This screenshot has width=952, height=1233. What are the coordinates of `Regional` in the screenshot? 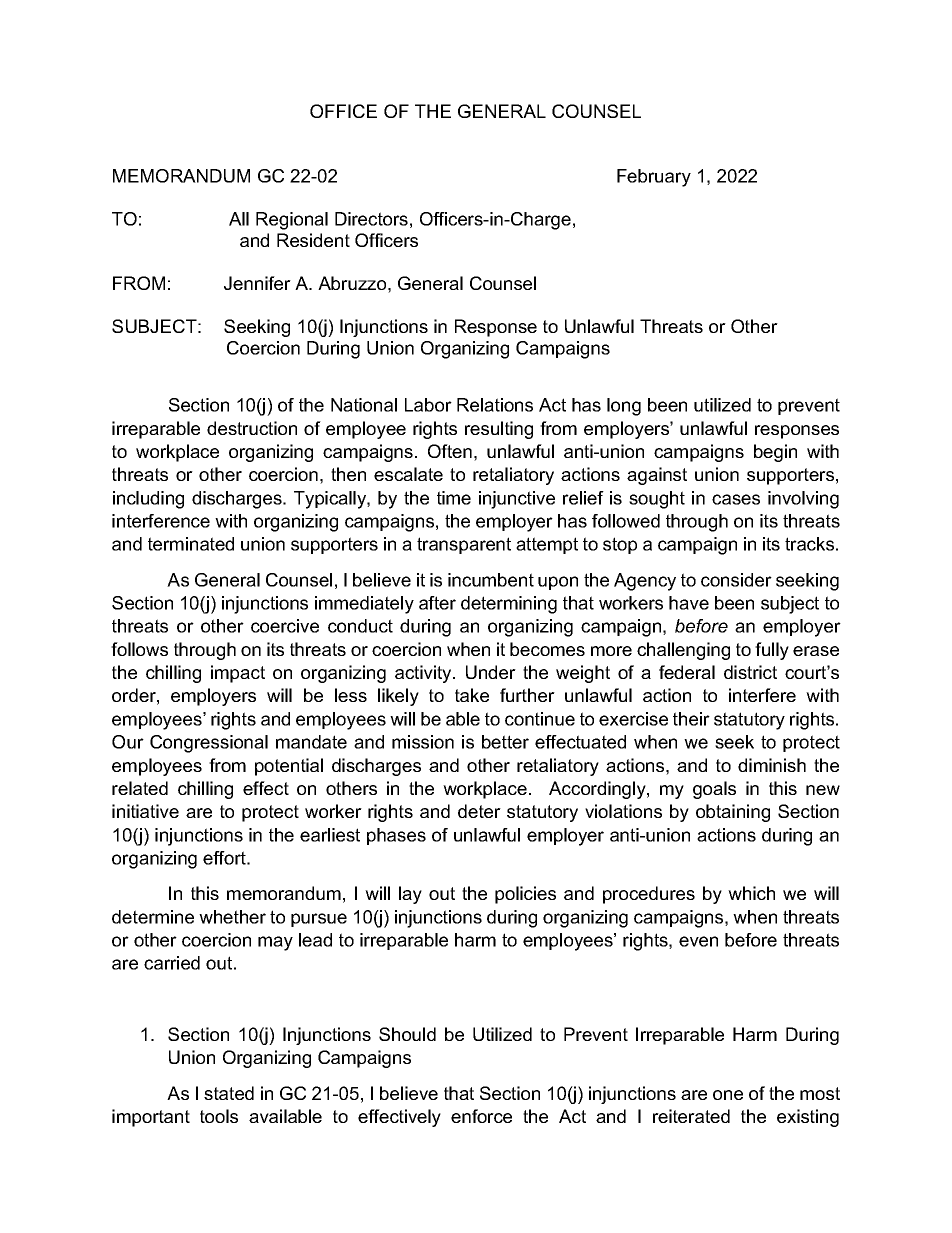 It's located at (292, 221).
